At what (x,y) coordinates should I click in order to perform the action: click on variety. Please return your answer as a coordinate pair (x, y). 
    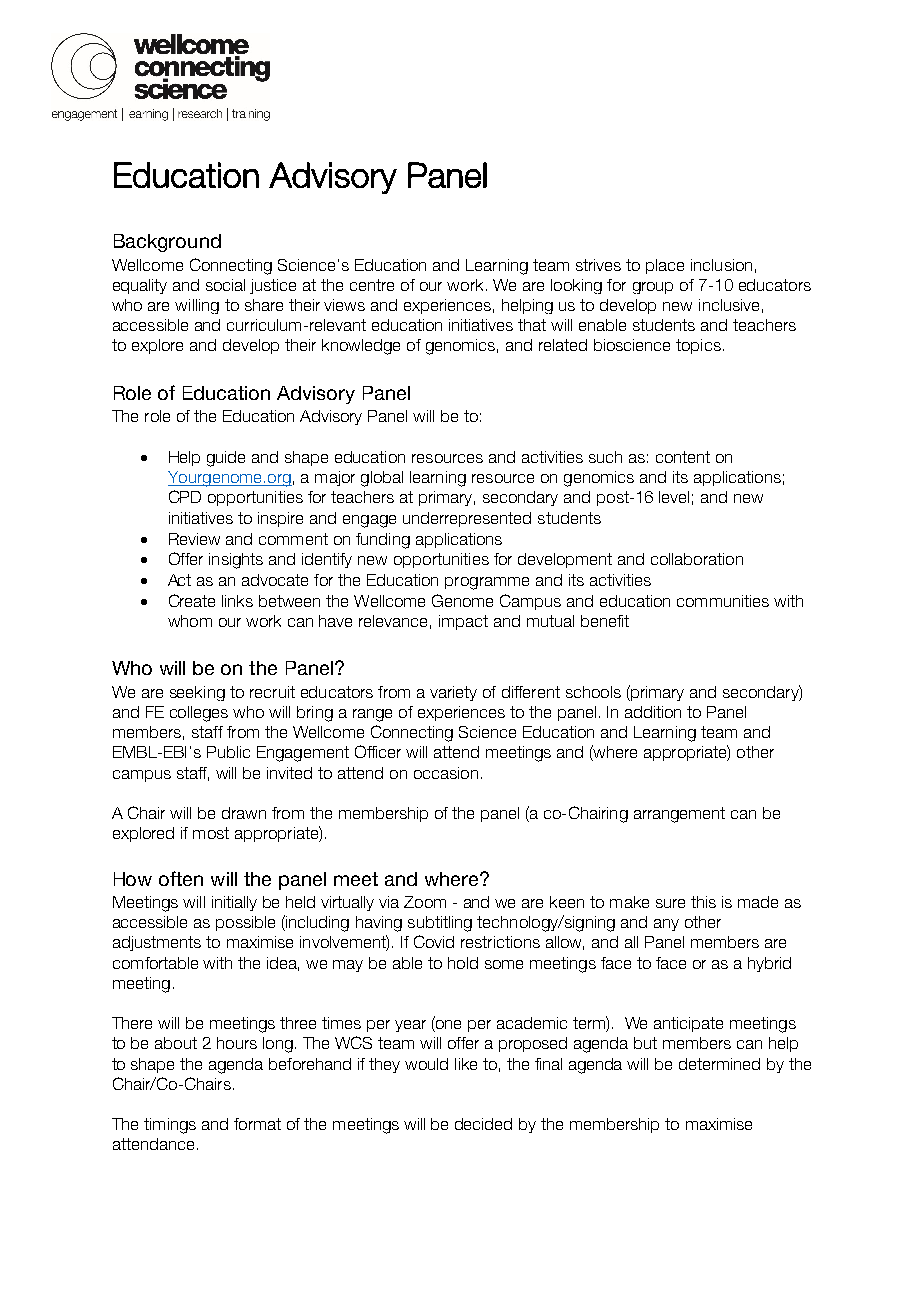
    Looking at the image, I should click on (453, 693).
